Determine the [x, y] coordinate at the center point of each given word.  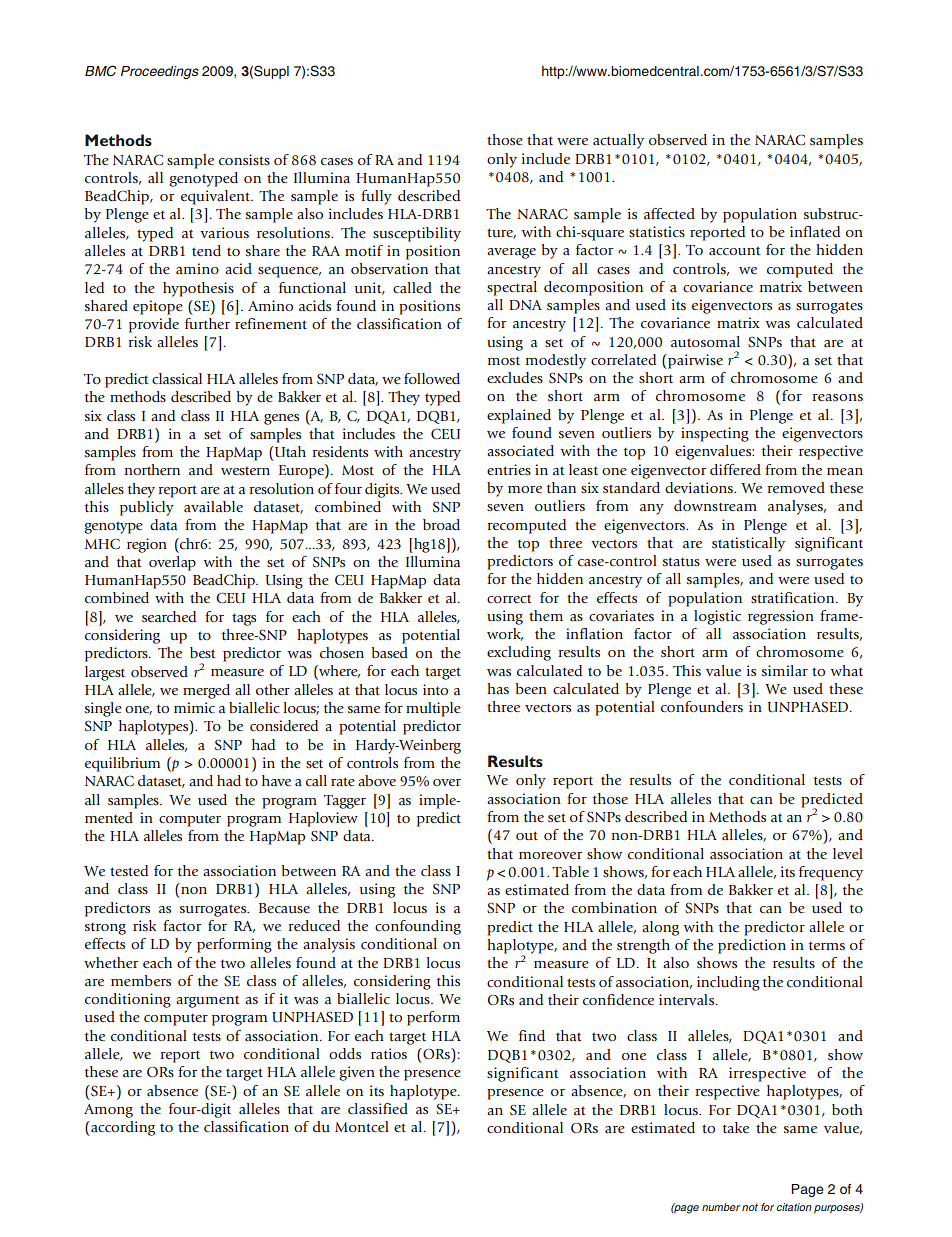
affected [669, 213]
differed [735, 469]
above [377, 780]
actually [618, 141]
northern [152, 469]
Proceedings [160, 72]
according [122, 1128]
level [848, 853]
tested [129, 870]
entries [509, 469]
